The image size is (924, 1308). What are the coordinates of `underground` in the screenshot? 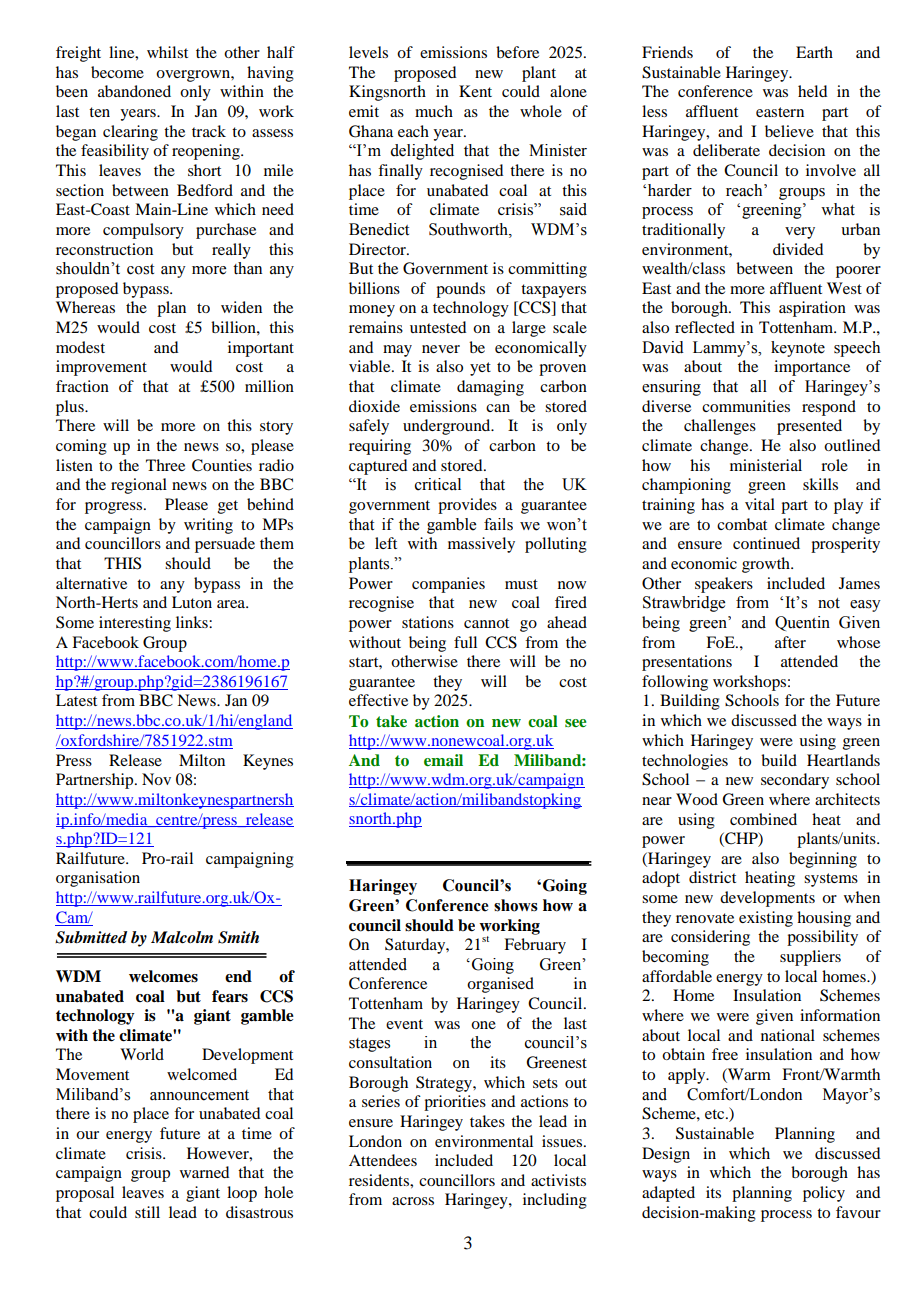 It's located at (448, 427).
